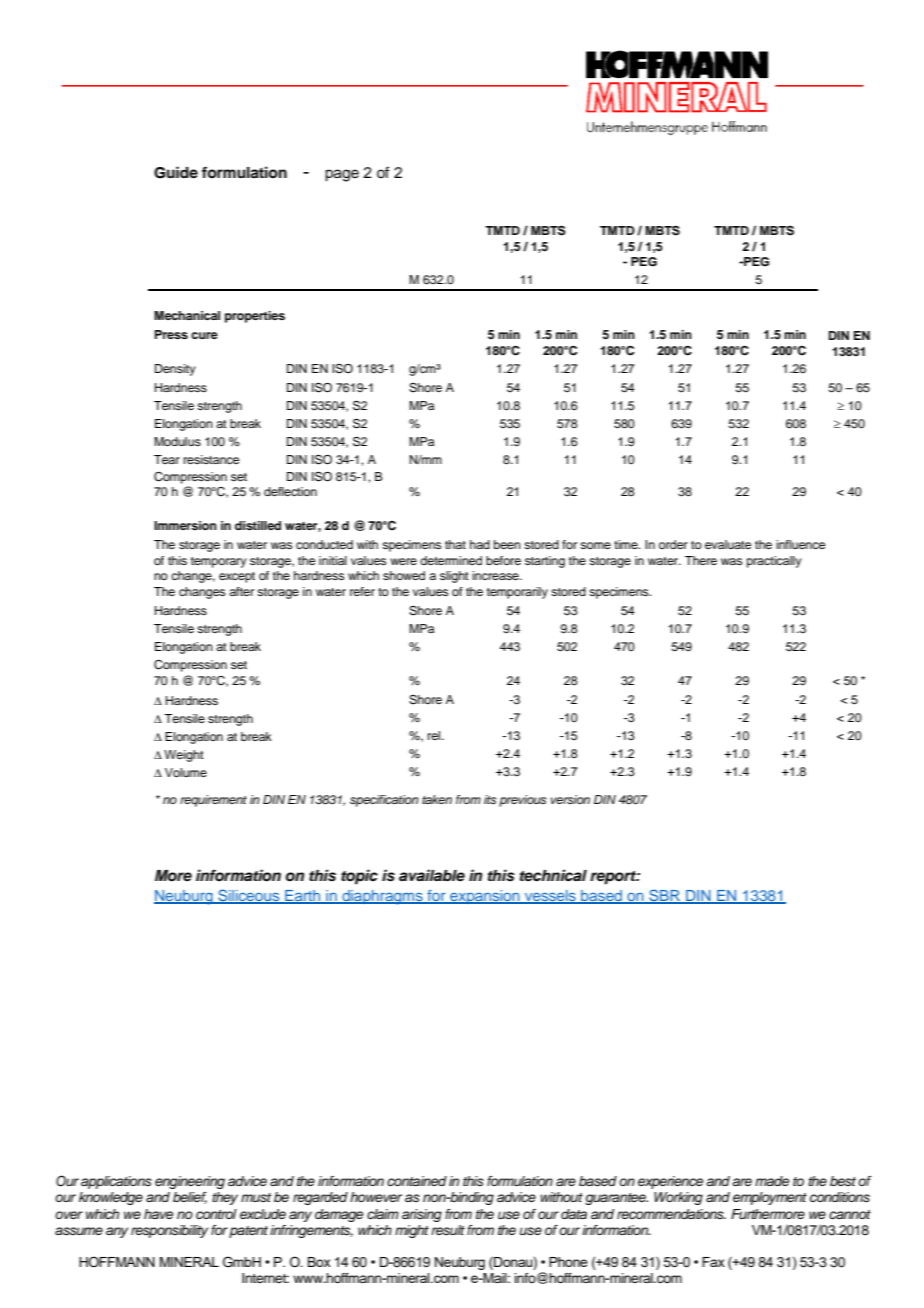 The image size is (924, 1308). I want to click on vessels, so click(550, 897).
